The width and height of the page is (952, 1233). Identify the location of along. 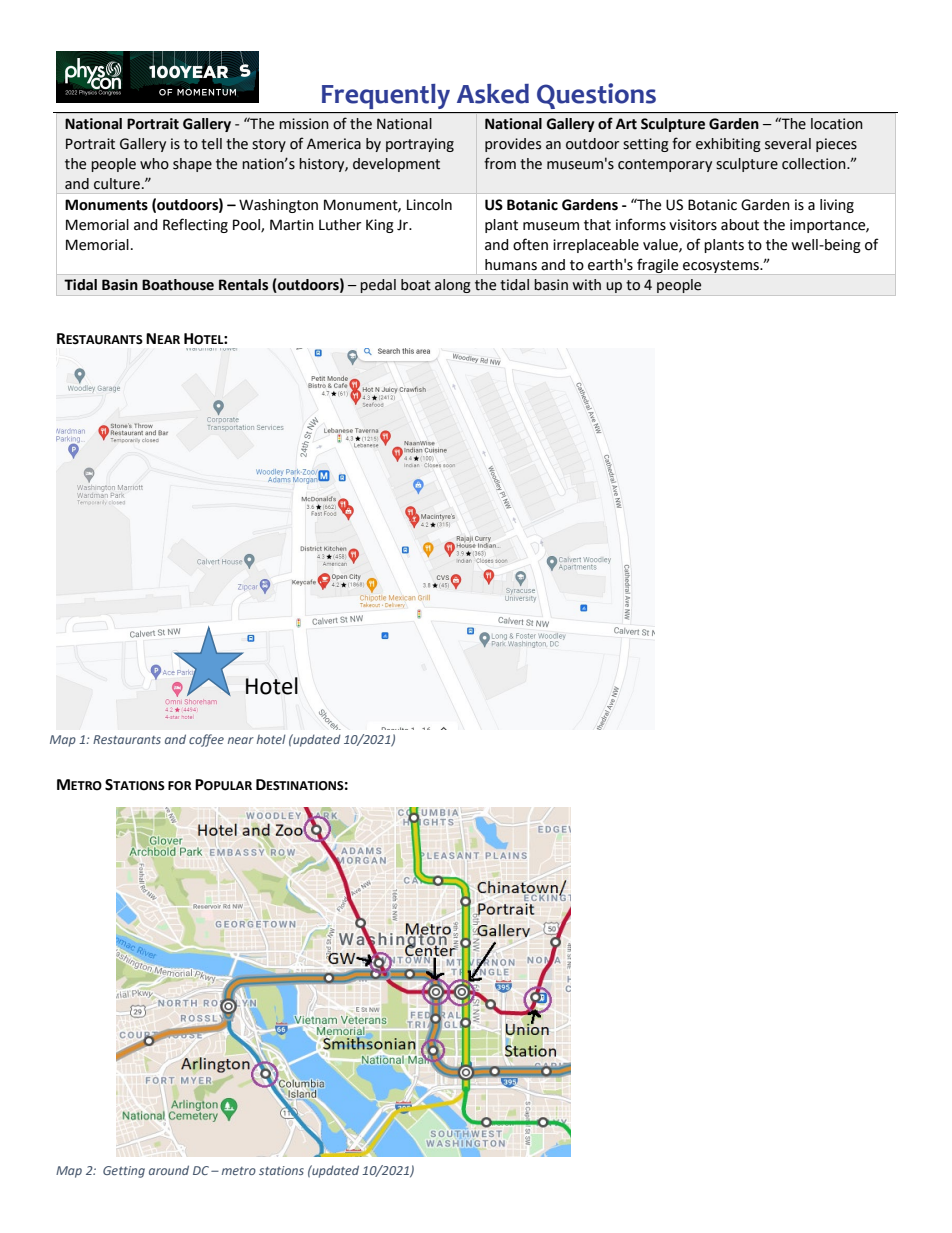
(453, 286).
